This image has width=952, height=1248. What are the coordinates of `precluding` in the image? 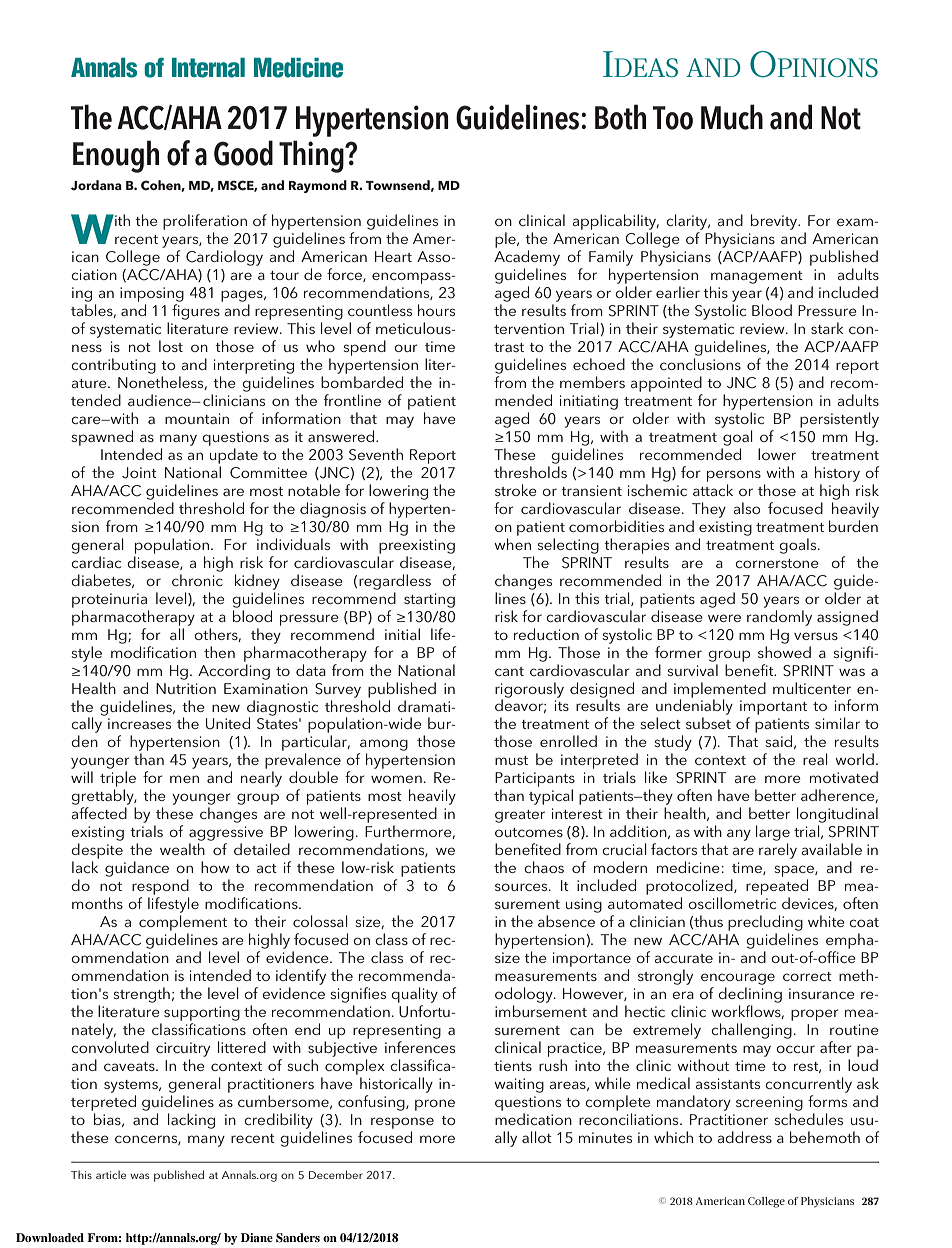 It's located at (765, 923).
